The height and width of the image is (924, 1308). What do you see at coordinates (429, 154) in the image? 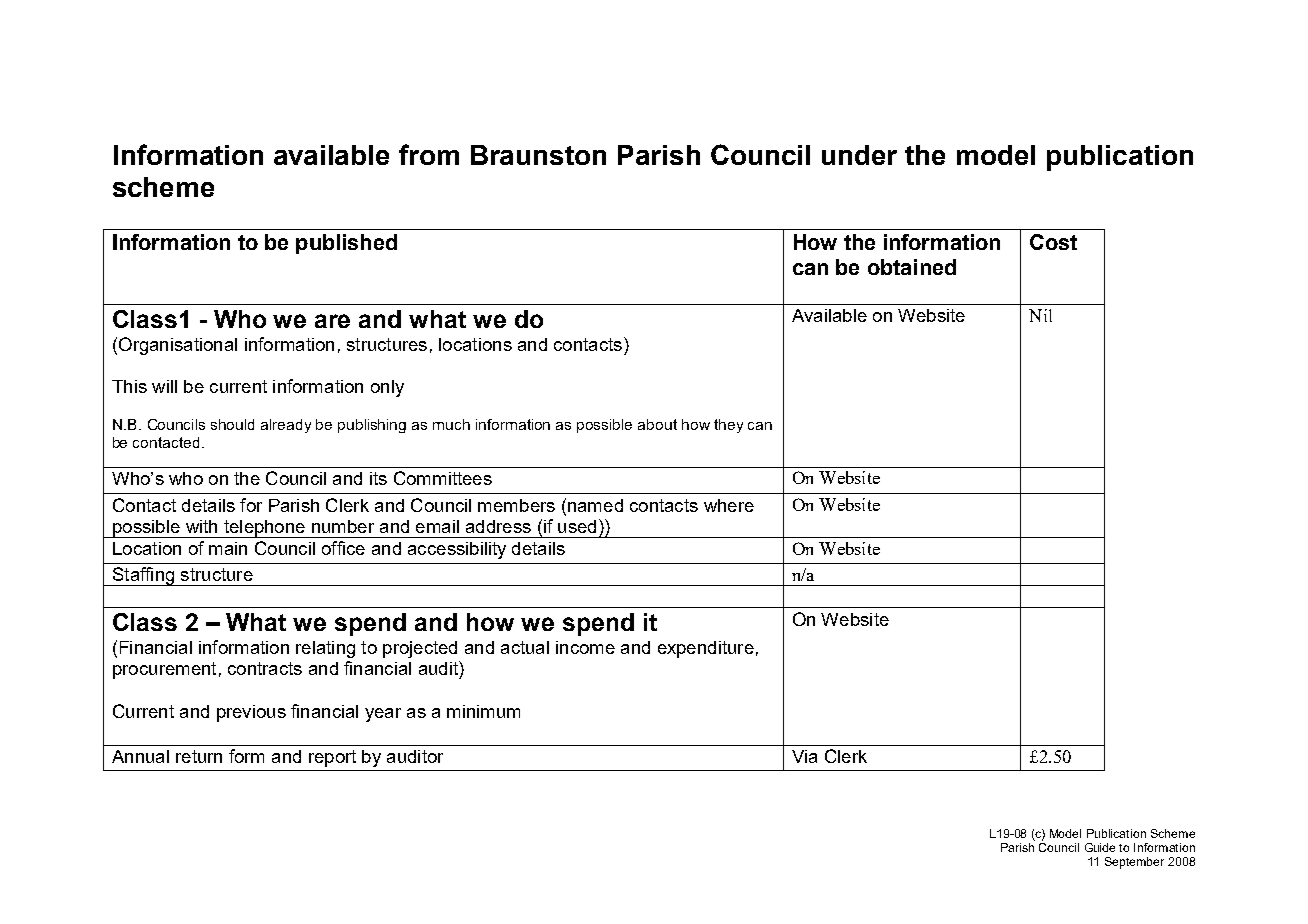
I see `from` at bounding box center [429, 154].
